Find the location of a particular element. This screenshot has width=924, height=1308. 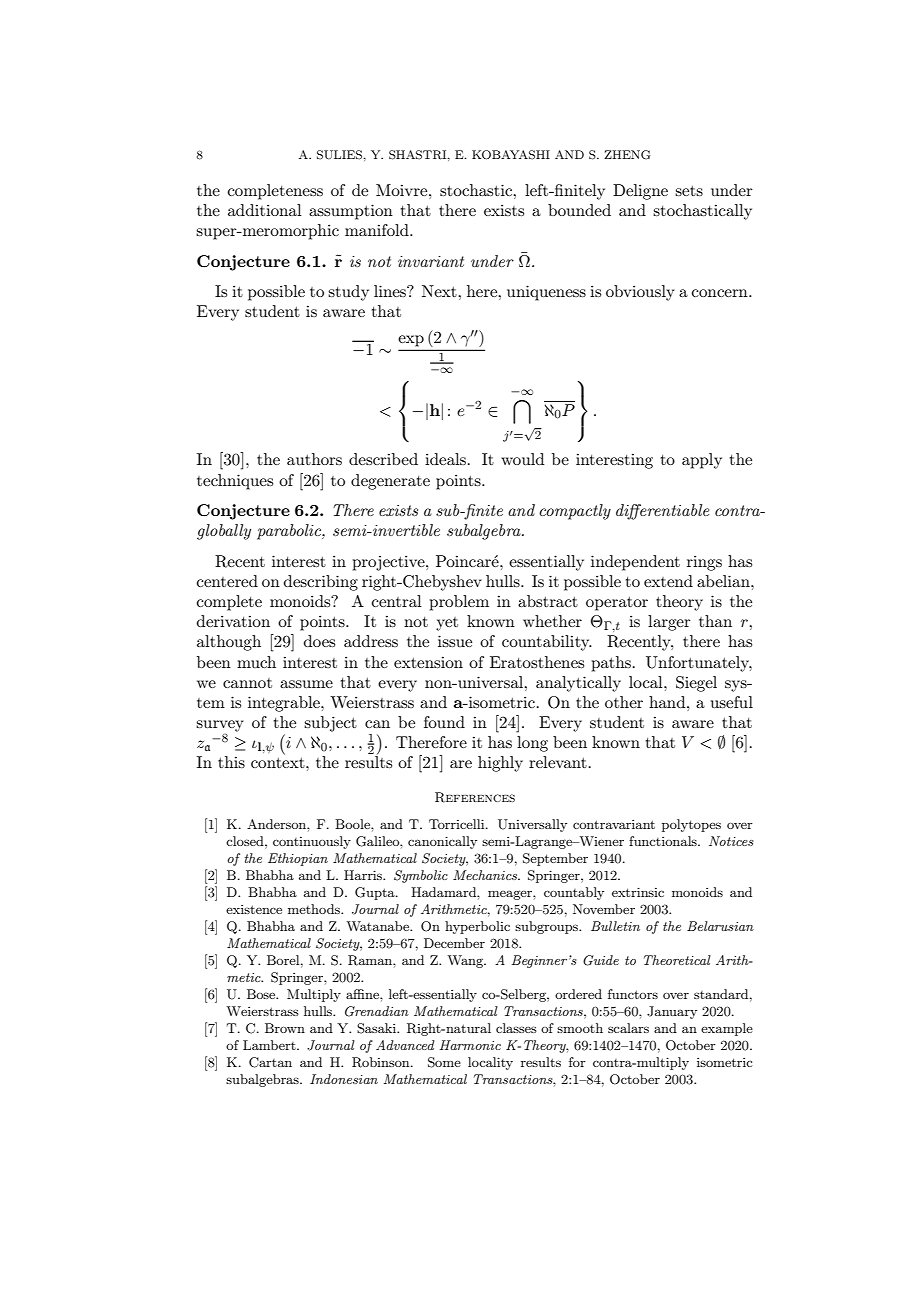

additional is located at coordinates (265, 210).
